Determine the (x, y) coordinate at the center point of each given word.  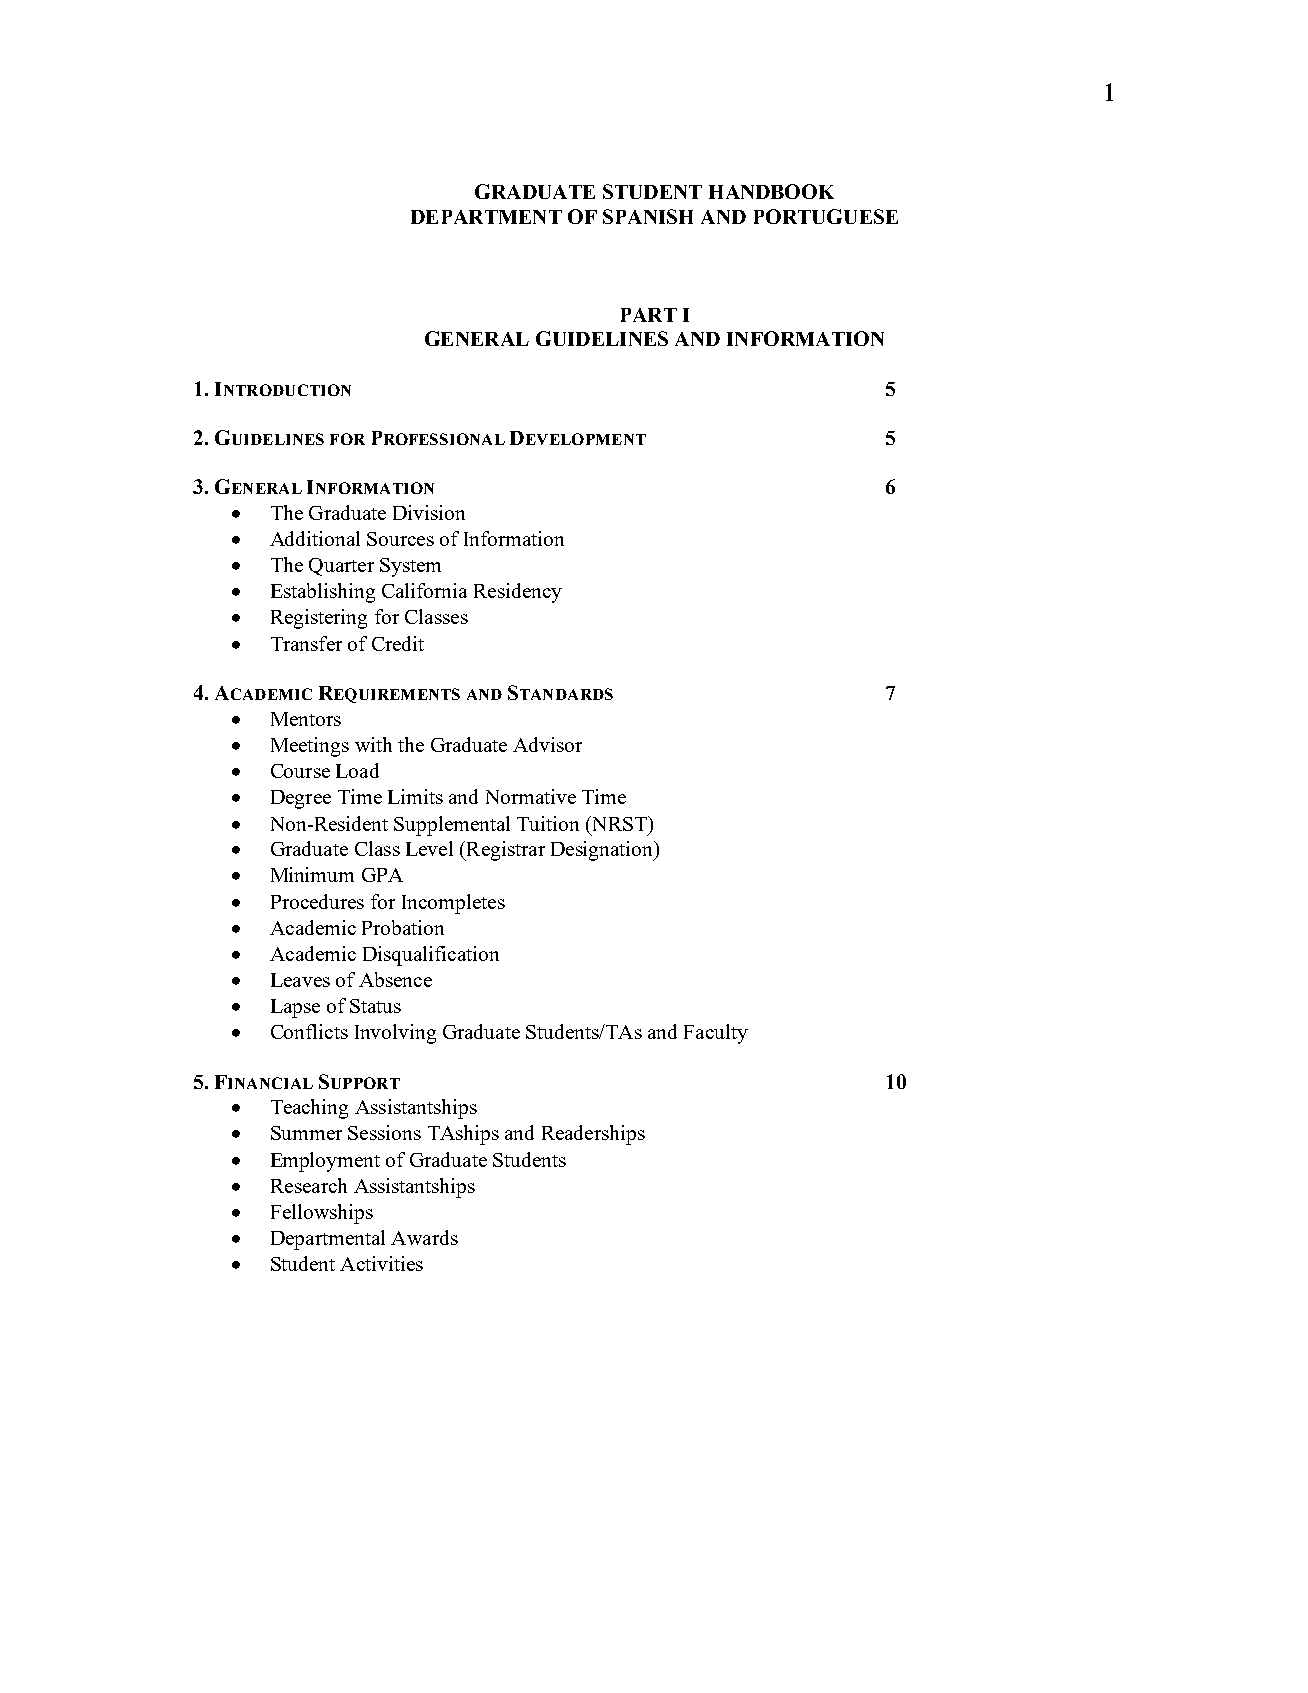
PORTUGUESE (826, 216)
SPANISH (648, 216)
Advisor (547, 744)
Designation (603, 851)
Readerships (593, 1135)
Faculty (716, 1034)
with (373, 744)
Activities (381, 1263)
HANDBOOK (771, 191)
